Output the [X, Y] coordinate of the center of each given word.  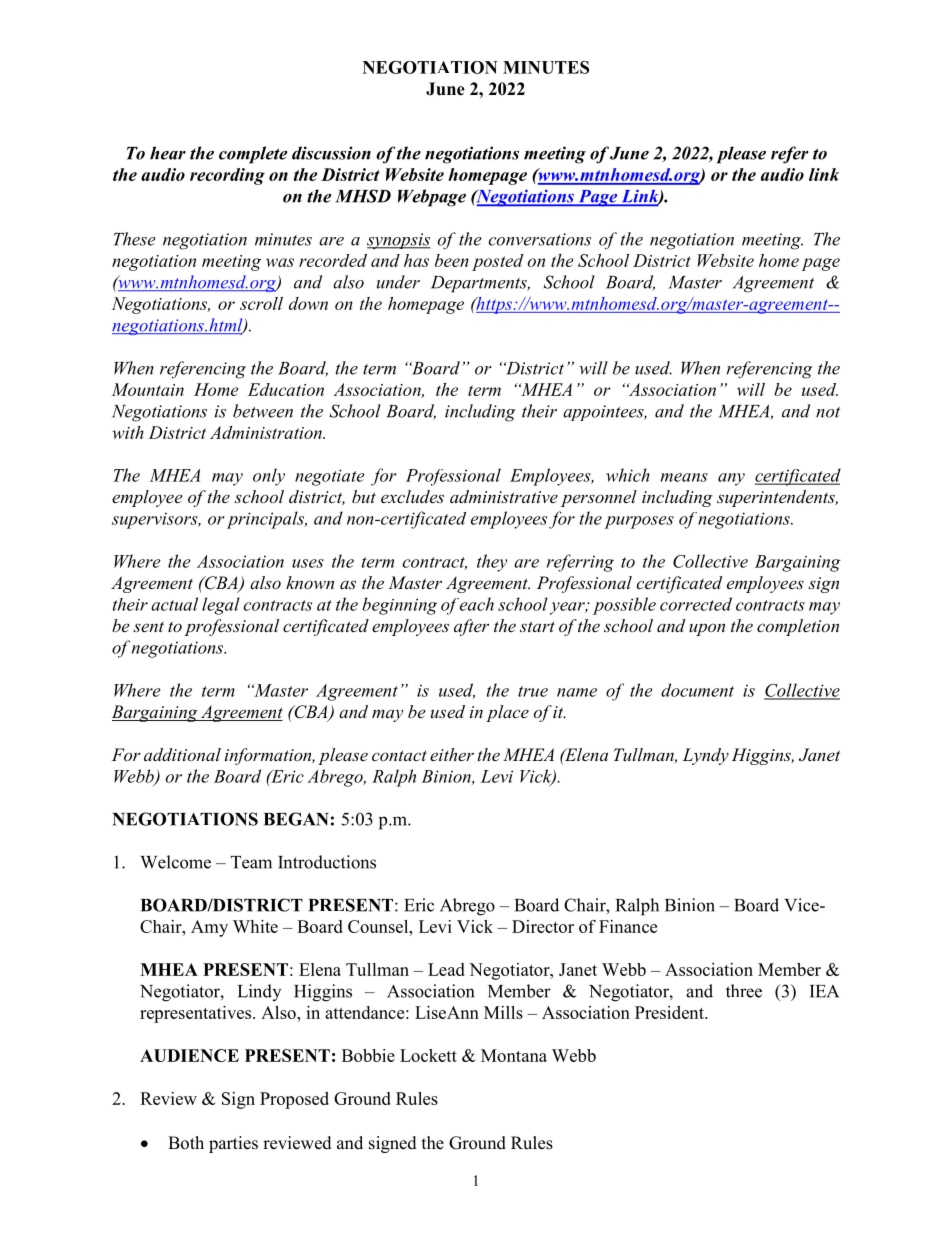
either [452, 754]
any [731, 479]
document [697, 690]
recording [227, 176]
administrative [504, 496]
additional [182, 754]
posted [497, 262]
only [269, 477]
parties [233, 1144]
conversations [540, 239]
